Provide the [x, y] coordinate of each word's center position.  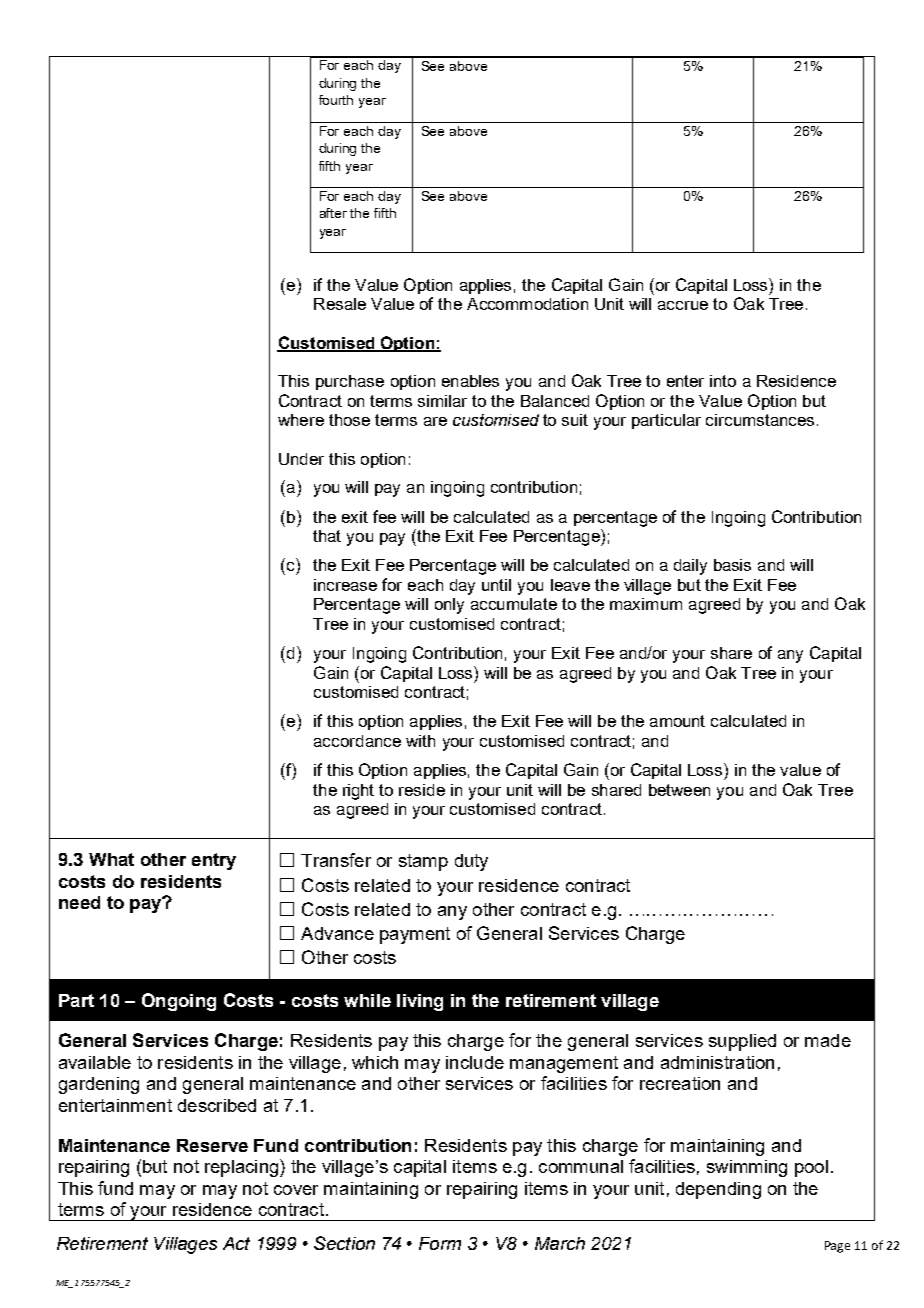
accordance [357, 741]
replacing [243, 1168]
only [449, 606]
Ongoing [179, 1002]
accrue [683, 305]
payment [415, 935]
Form [440, 1243]
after [333, 213]
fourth [336, 100]
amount [677, 721]
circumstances [760, 420]
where [301, 420]
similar [442, 401]
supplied [742, 1042]
